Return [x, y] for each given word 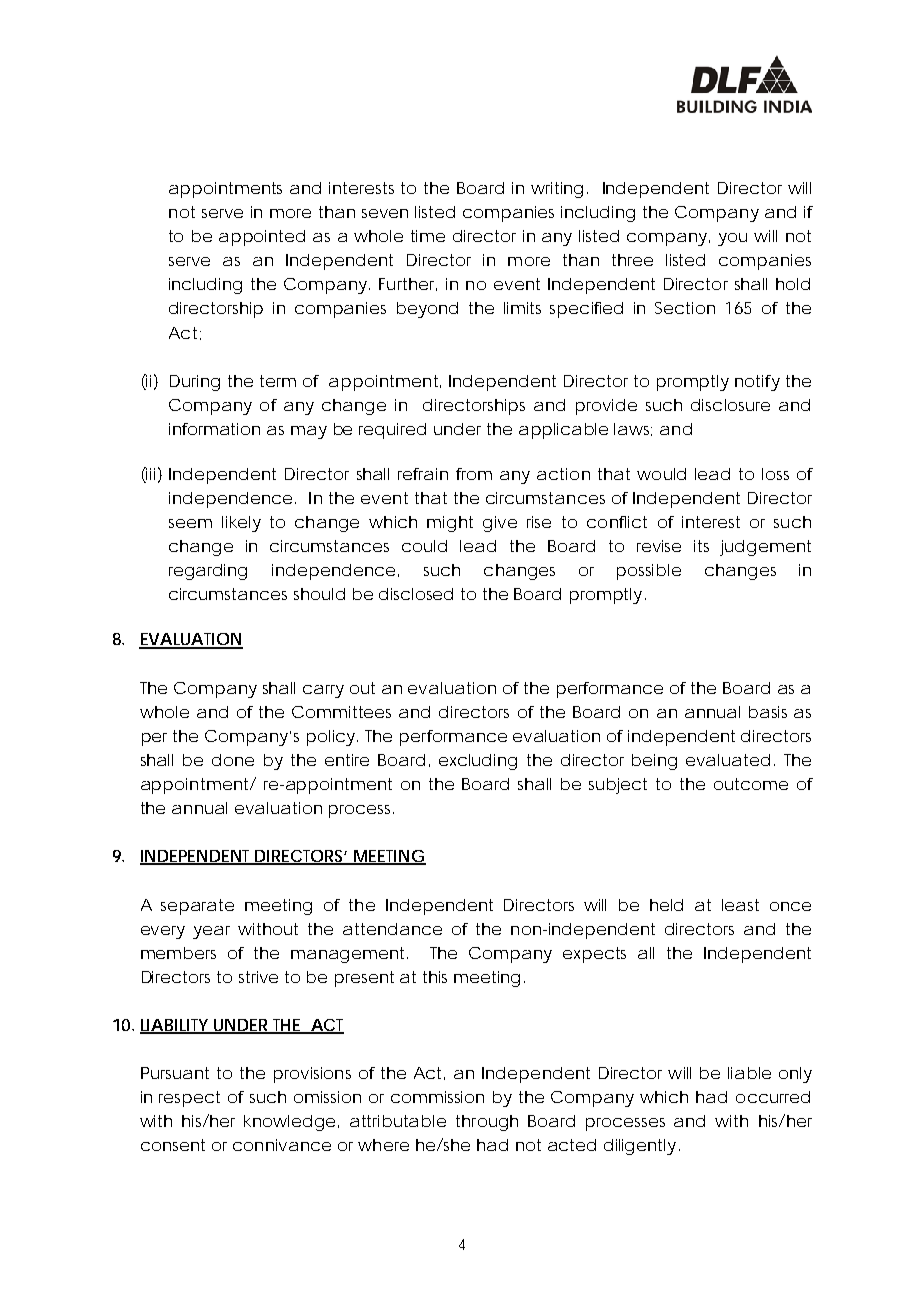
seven [385, 213]
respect [189, 1099]
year [211, 932]
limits [522, 308]
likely [241, 524]
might [450, 524]
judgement [765, 548]
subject [618, 786]
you [732, 239]
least [740, 905]
